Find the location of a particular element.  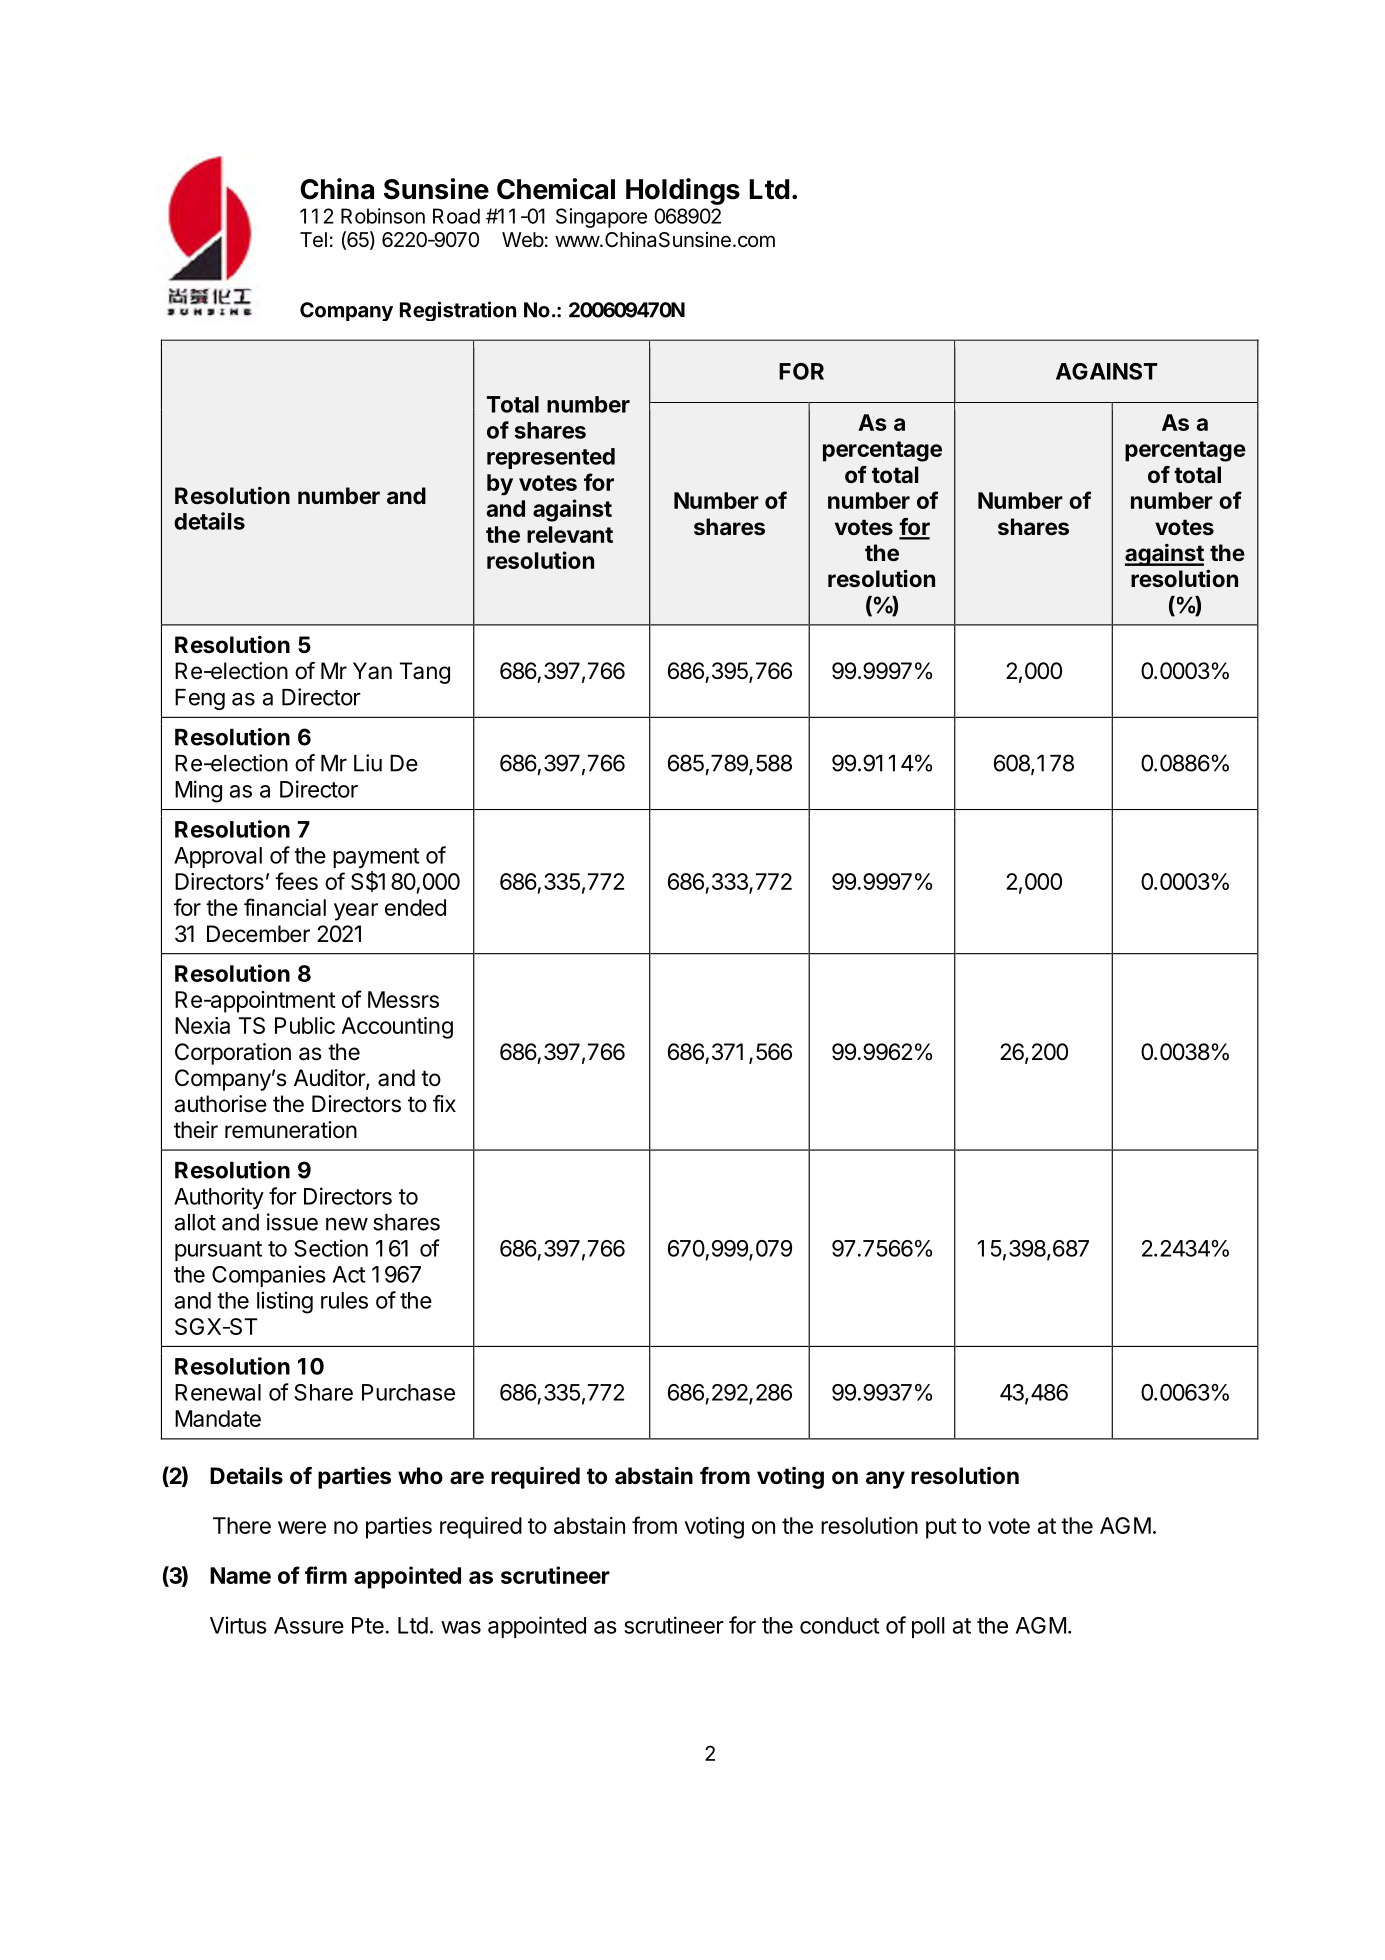

Singapore is located at coordinates (601, 218).
